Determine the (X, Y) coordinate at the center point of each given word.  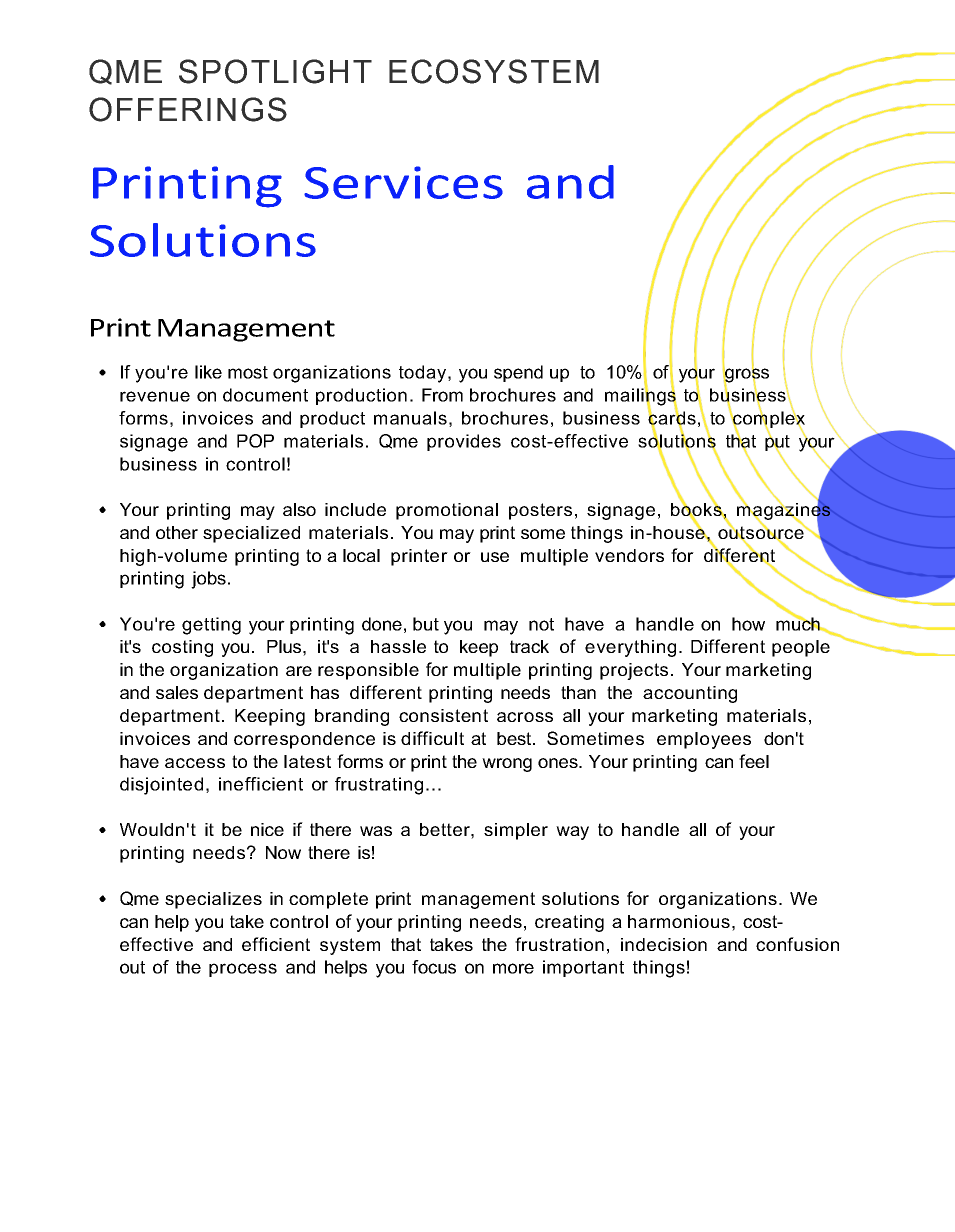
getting (211, 626)
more (513, 968)
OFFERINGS (188, 109)
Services (403, 182)
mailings (641, 397)
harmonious (679, 921)
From (442, 395)
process (243, 970)
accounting (690, 694)
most (248, 372)
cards (672, 418)
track (529, 646)
